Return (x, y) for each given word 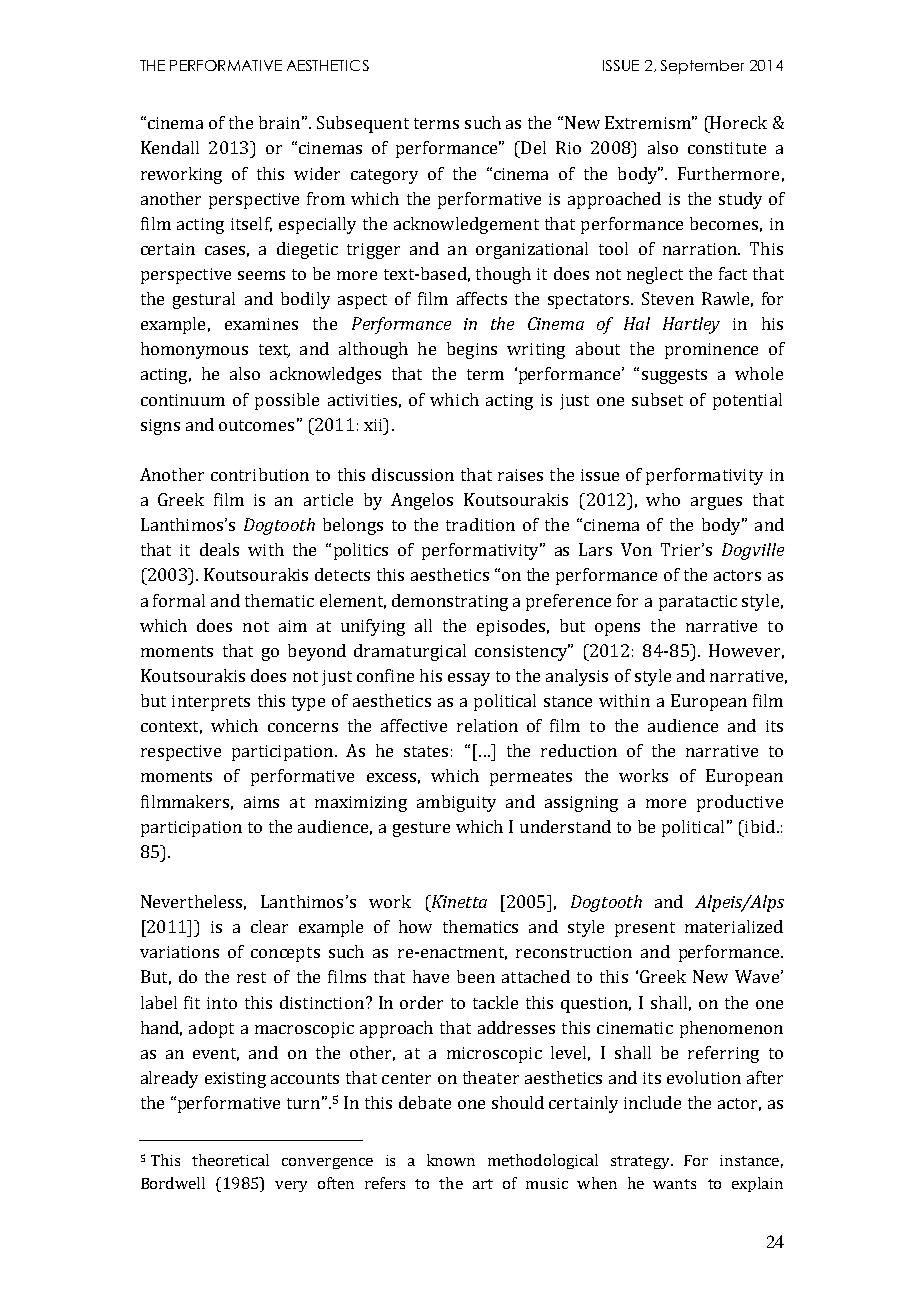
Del (532, 147)
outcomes (256, 425)
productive (740, 803)
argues (716, 503)
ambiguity (456, 803)
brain (279, 122)
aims (261, 802)
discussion (413, 474)
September (702, 67)
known (451, 1160)
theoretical (230, 1160)
